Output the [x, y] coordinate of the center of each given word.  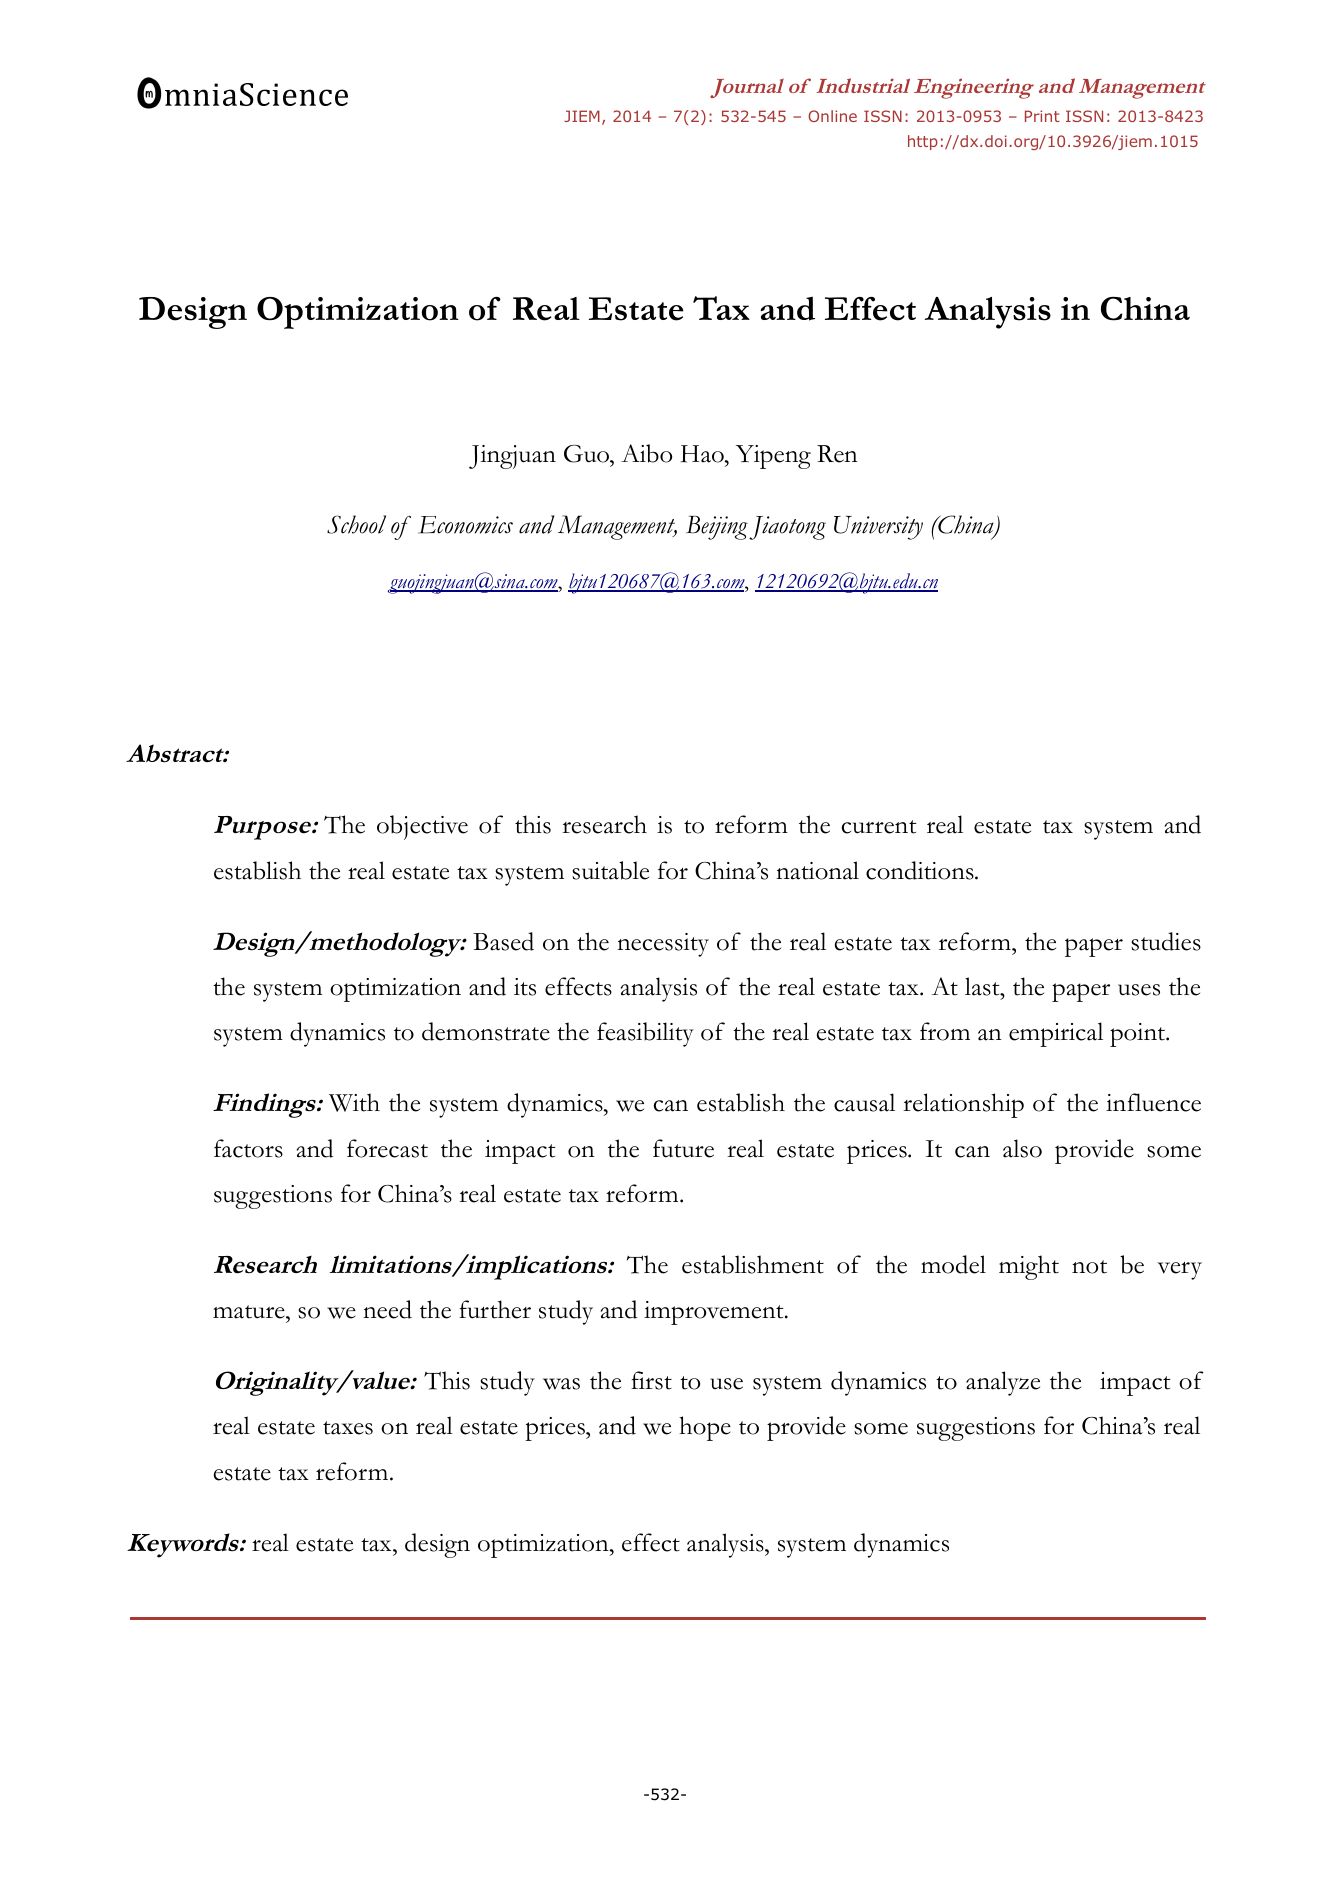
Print [1042, 116]
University [878, 528]
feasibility [645, 1034]
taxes [348, 1428]
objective [422, 827]
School [356, 524]
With [354, 1102]
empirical [1056, 1034]
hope [705, 1428]
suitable [610, 870]
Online [832, 116]
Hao [703, 454]
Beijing [717, 528]
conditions [921, 870]
